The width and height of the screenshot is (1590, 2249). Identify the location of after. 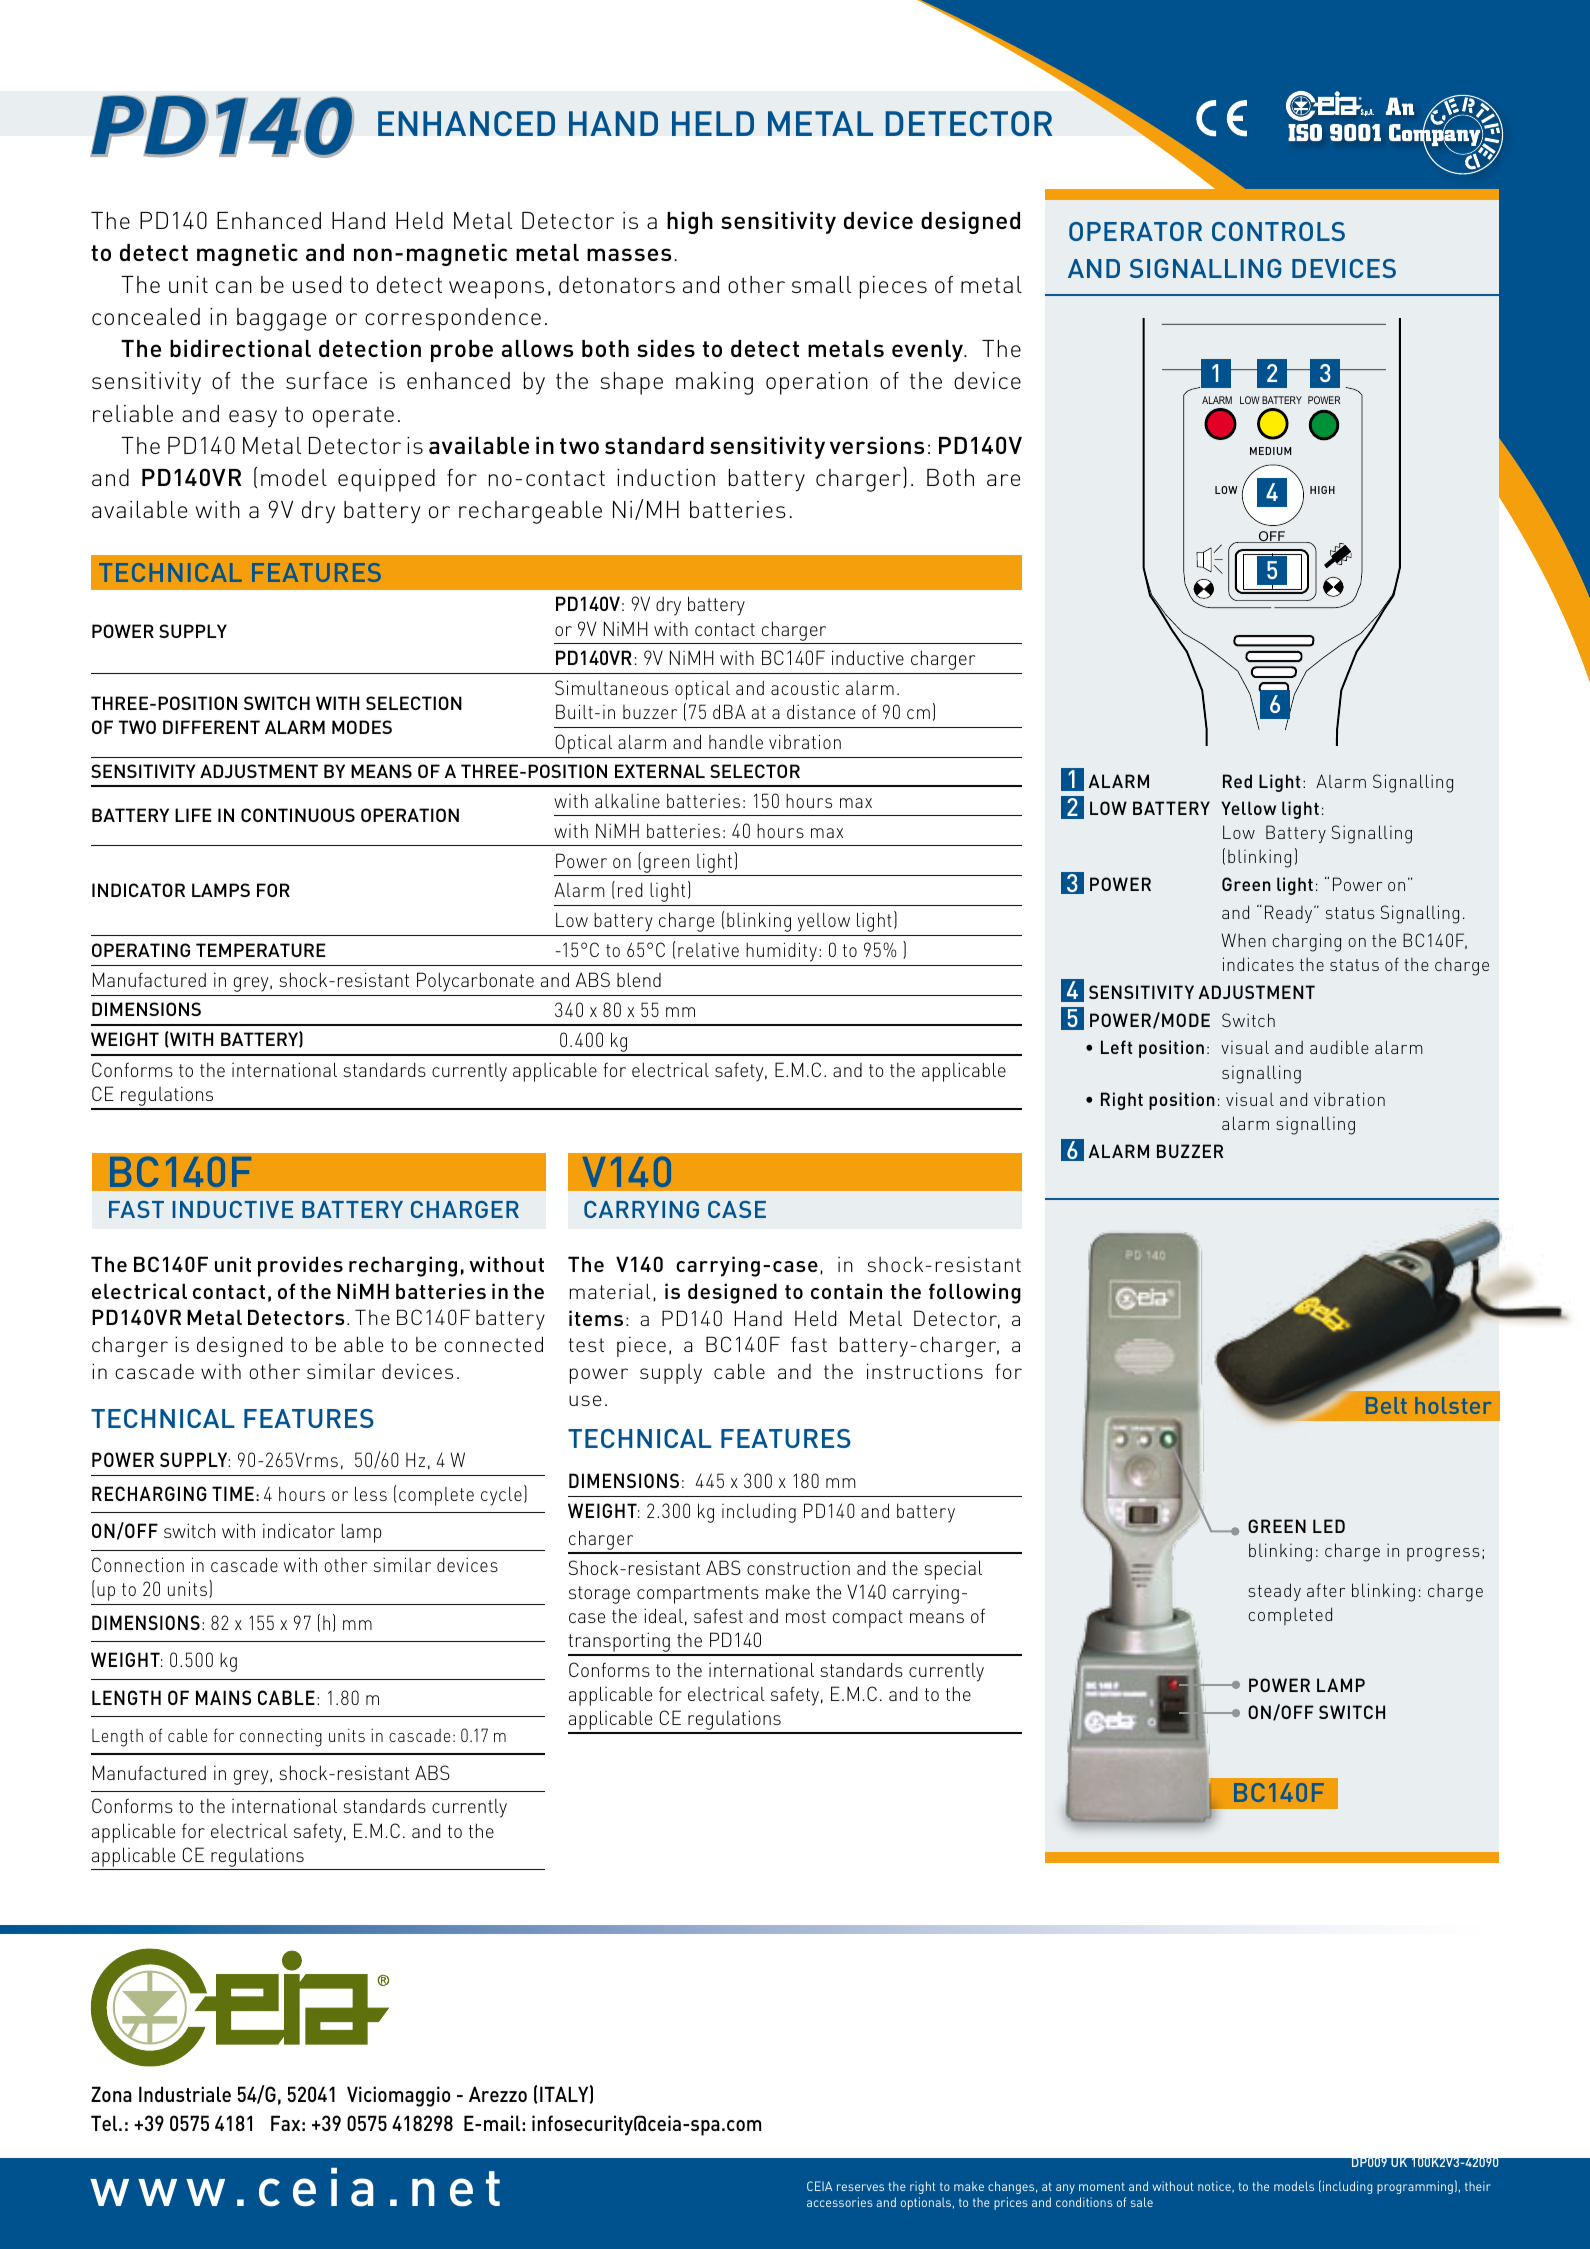
(1326, 1590).
